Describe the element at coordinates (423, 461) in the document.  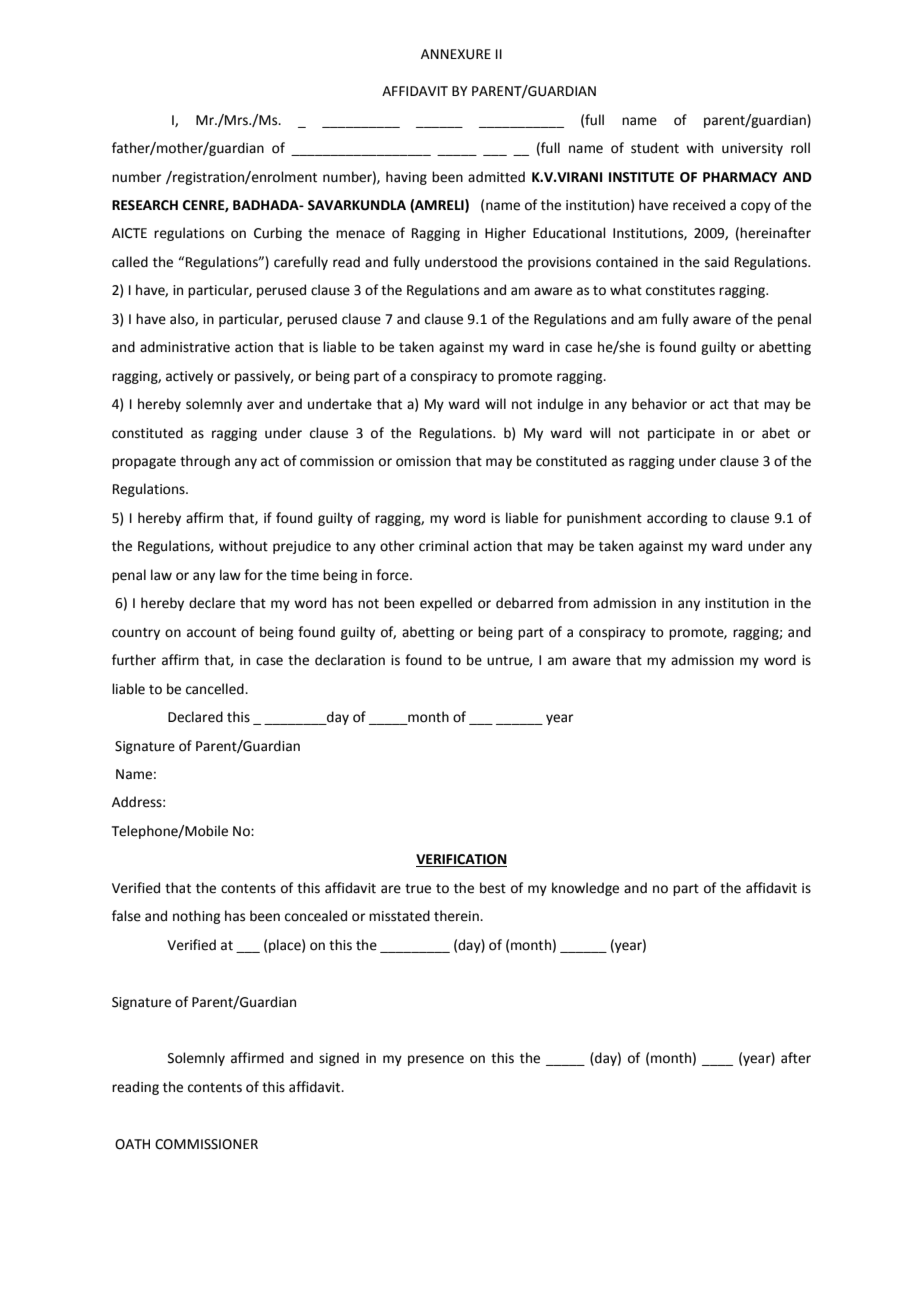
I see `omission` at that location.
